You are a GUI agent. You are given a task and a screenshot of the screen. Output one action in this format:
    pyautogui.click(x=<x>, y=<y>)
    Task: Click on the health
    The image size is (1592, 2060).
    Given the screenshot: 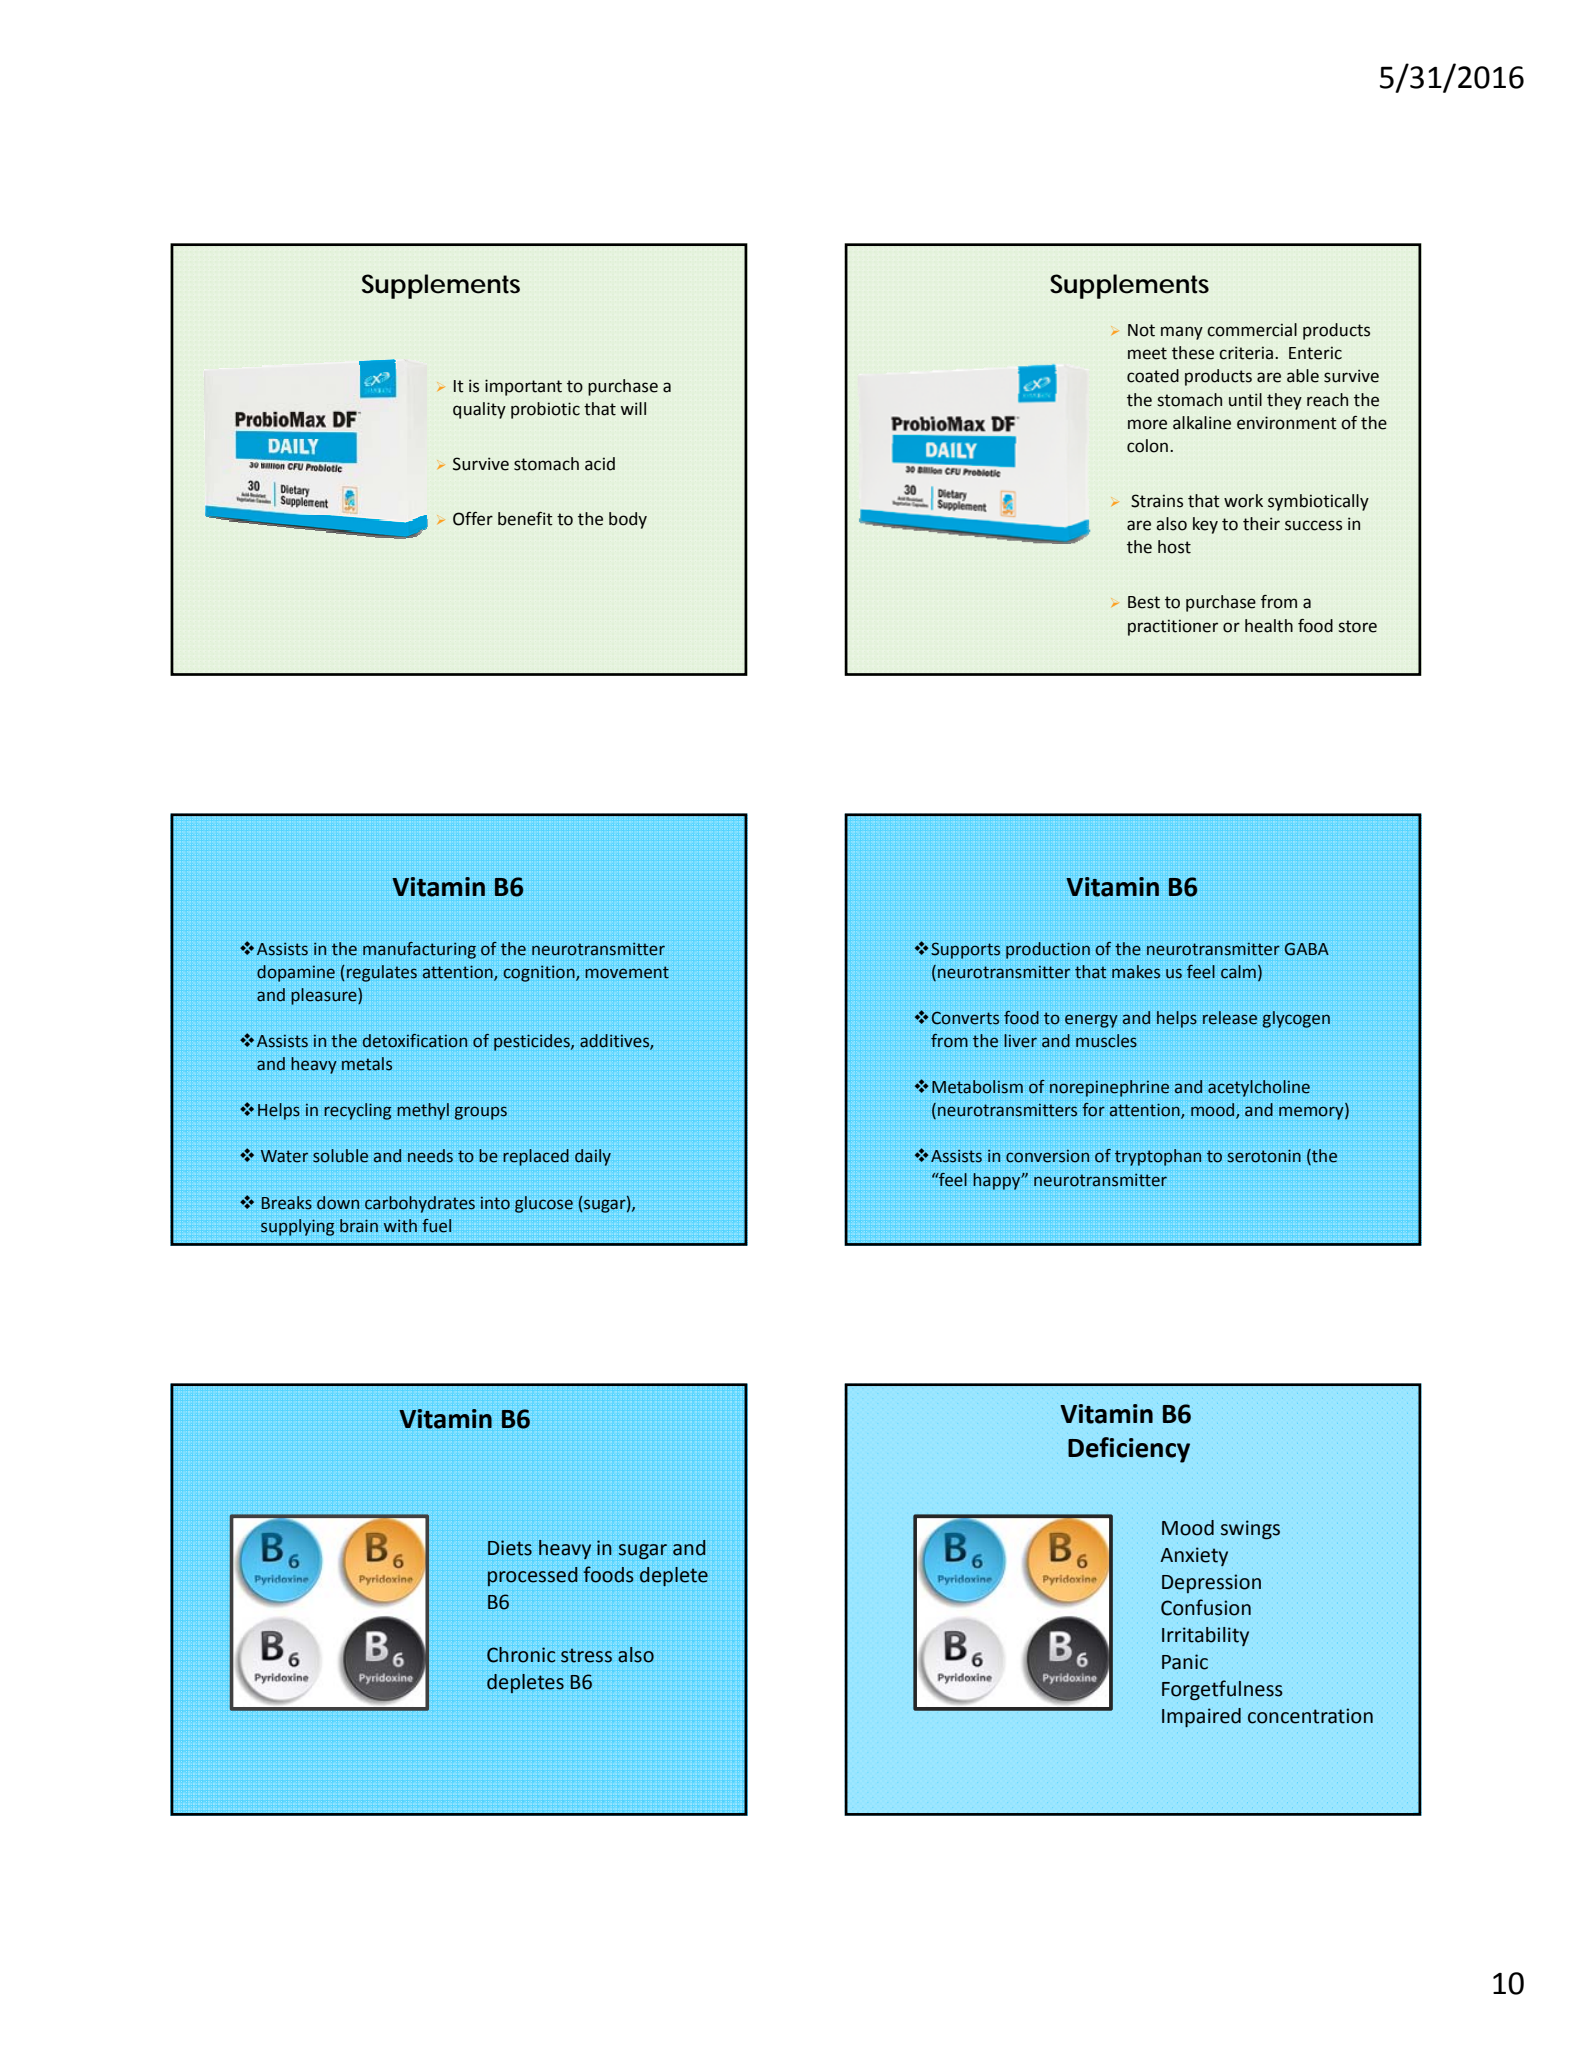 What is the action you would take?
    pyautogui.click(x=1269, y=626)
